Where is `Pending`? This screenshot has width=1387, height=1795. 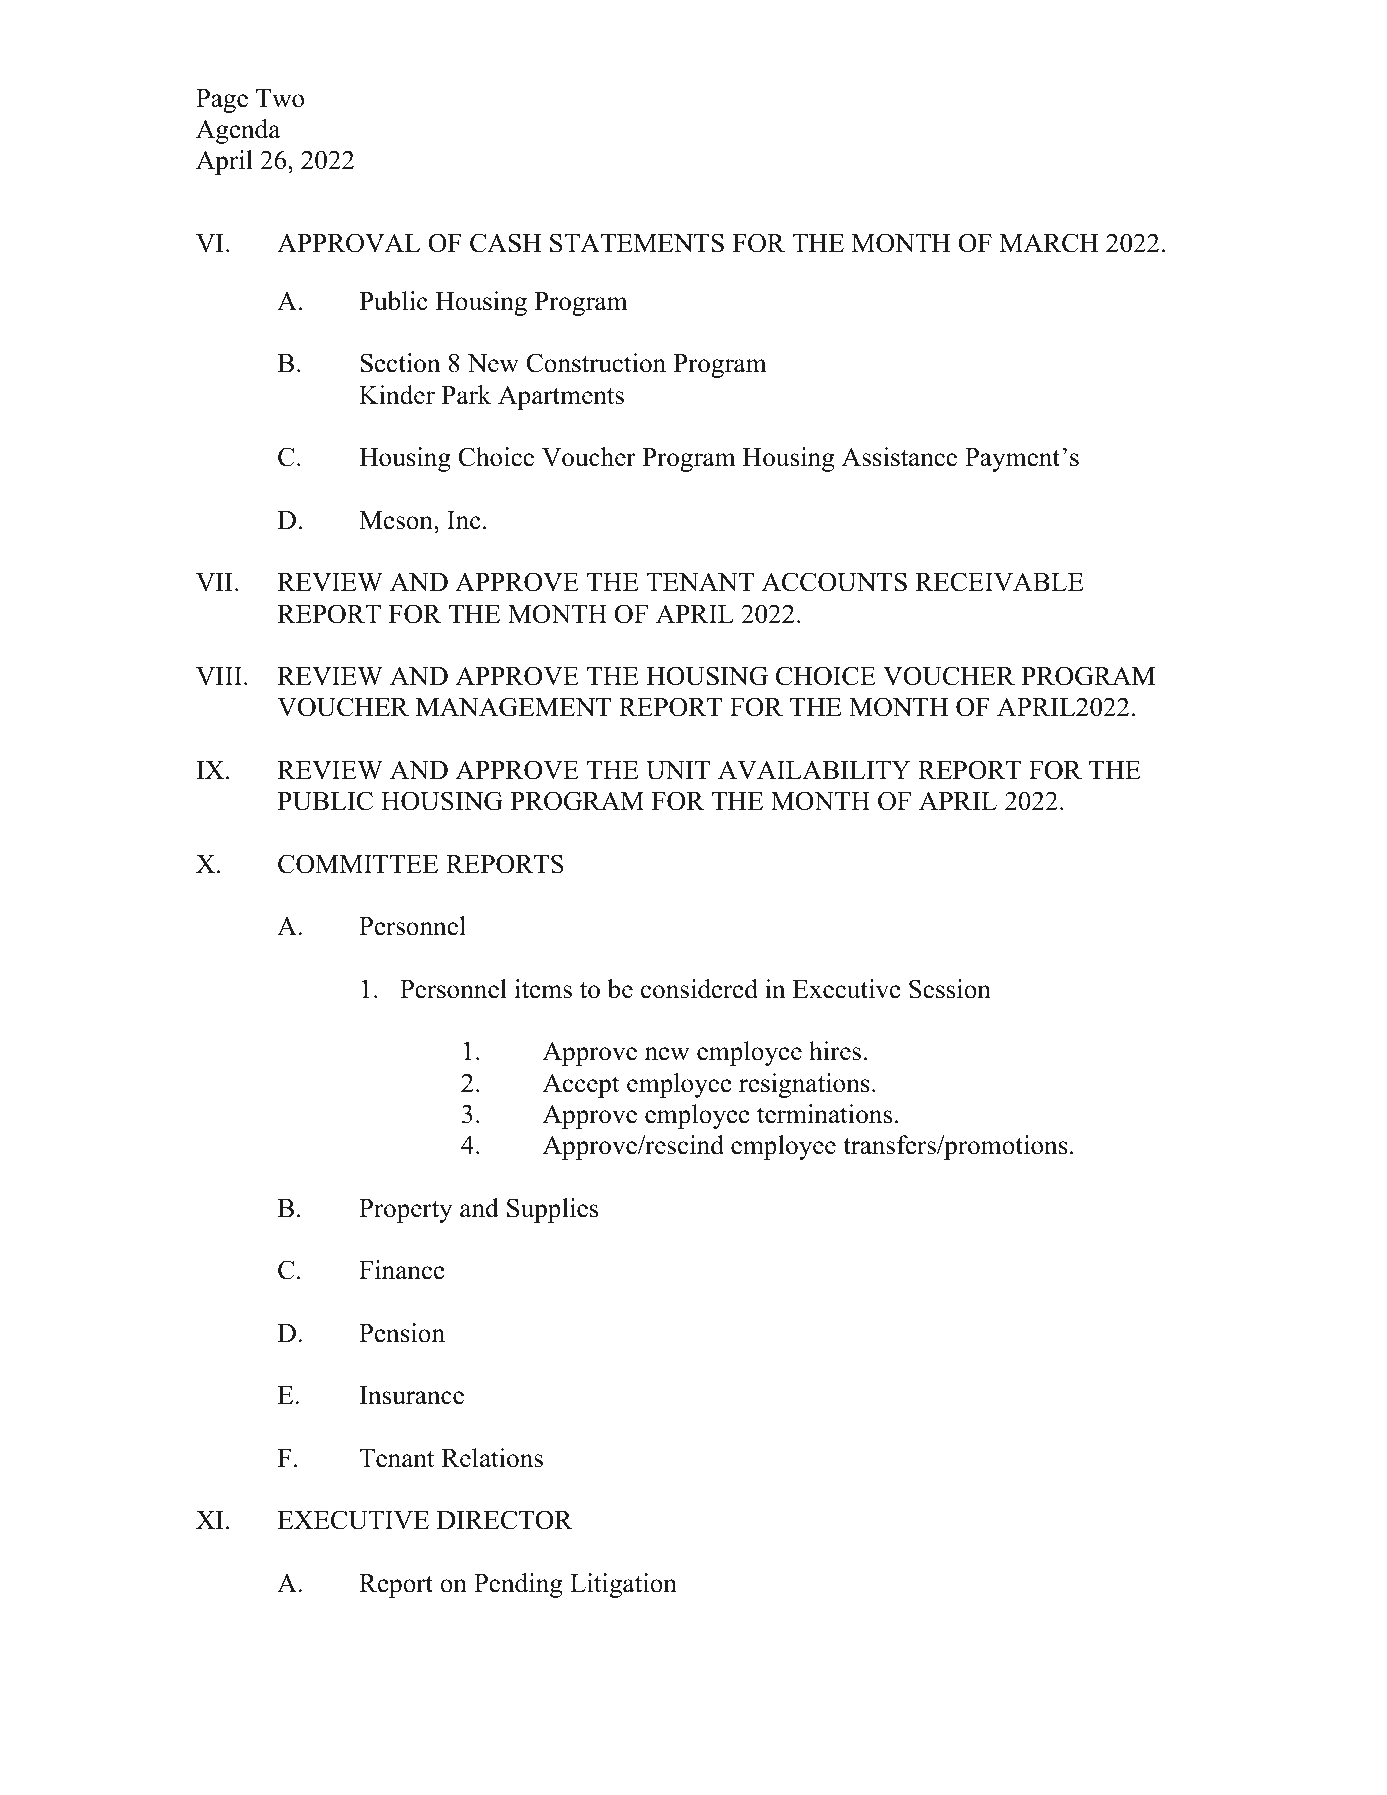
Pending is located at coordinates (518, 1585).
